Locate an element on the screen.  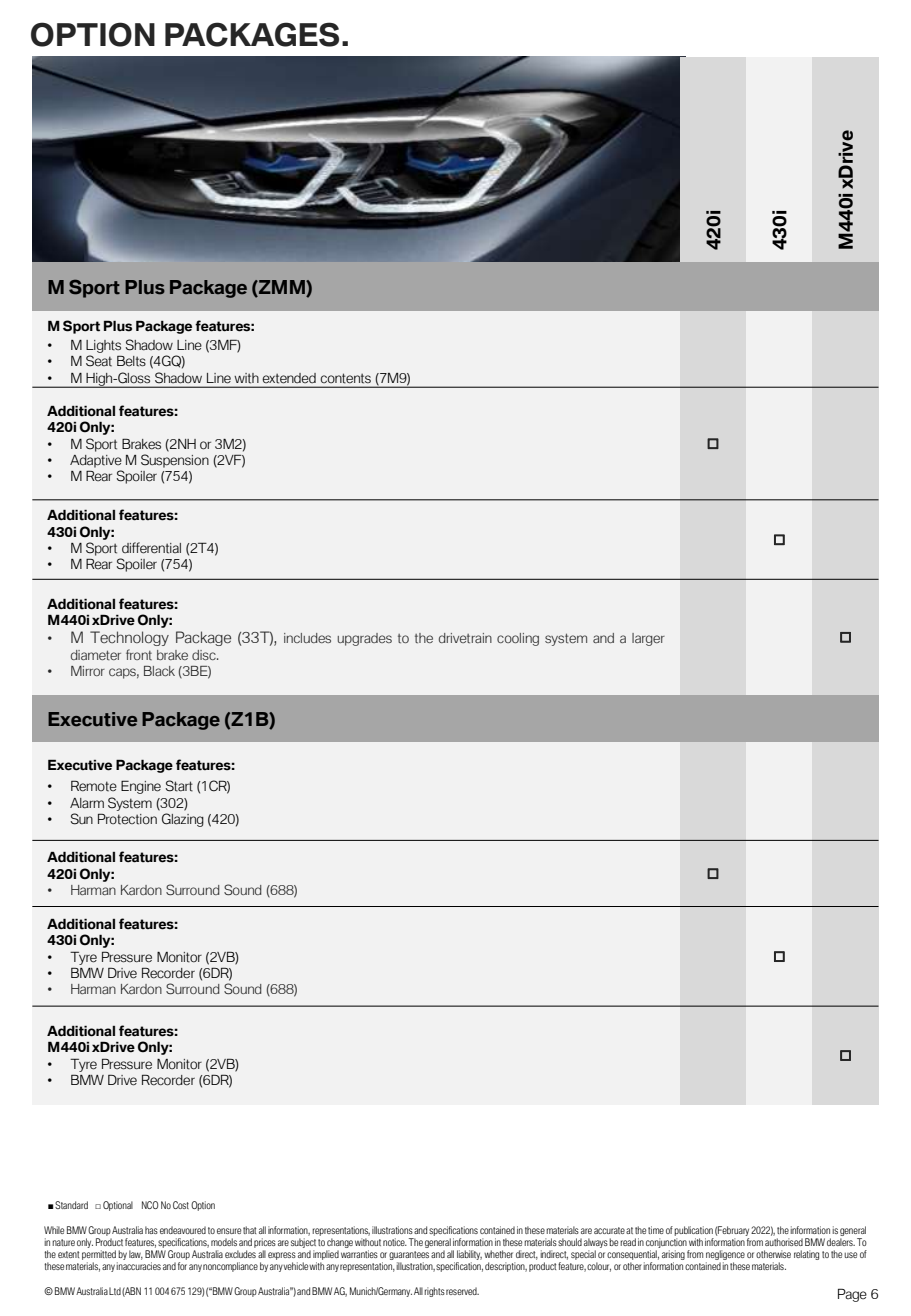
Ltd is located at coordinates (115, 1291).
